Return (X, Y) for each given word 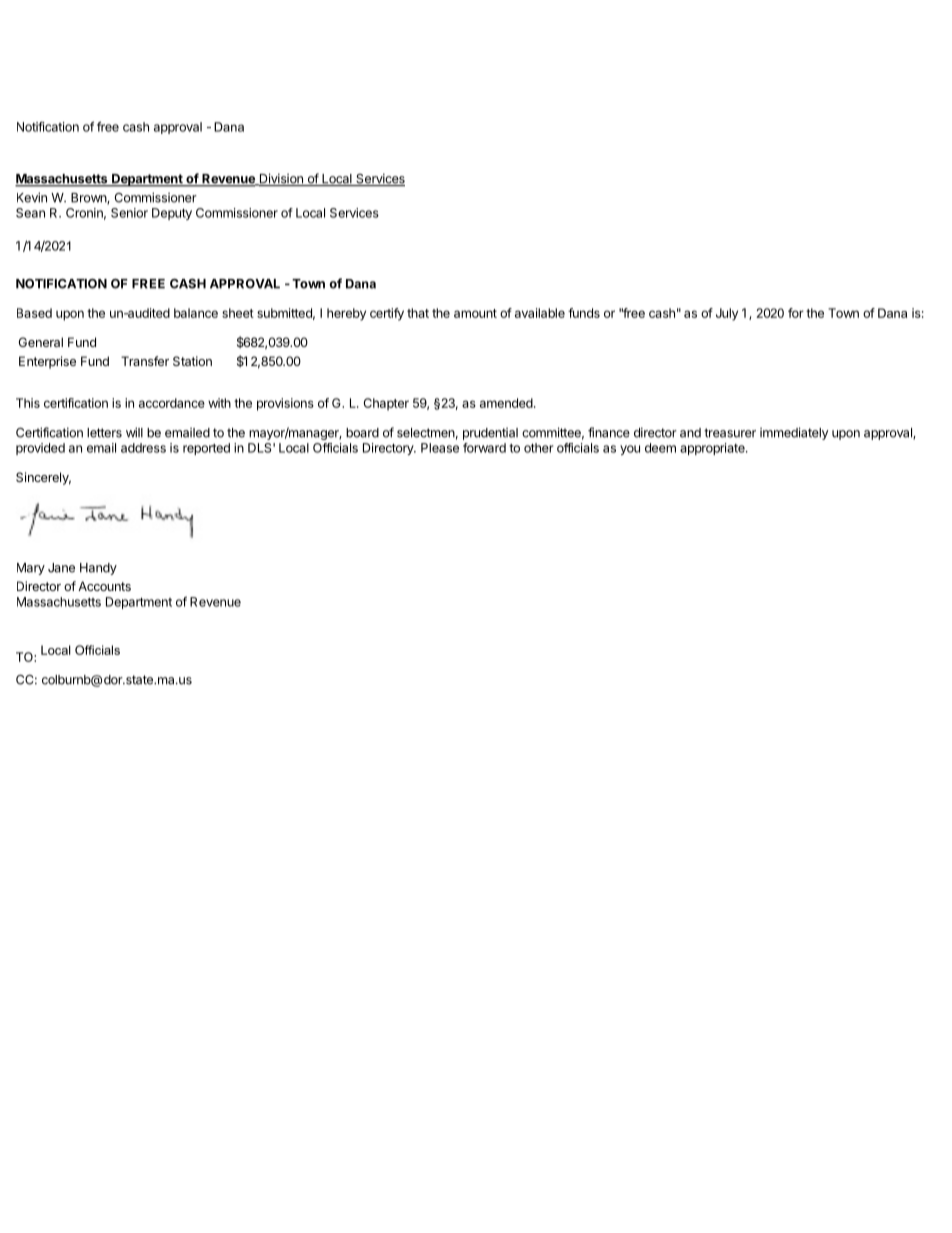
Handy (98, 569)
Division (281, 179)
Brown (89, 199)
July (727, 314)
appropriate (713, 449)
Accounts (104, 586)
